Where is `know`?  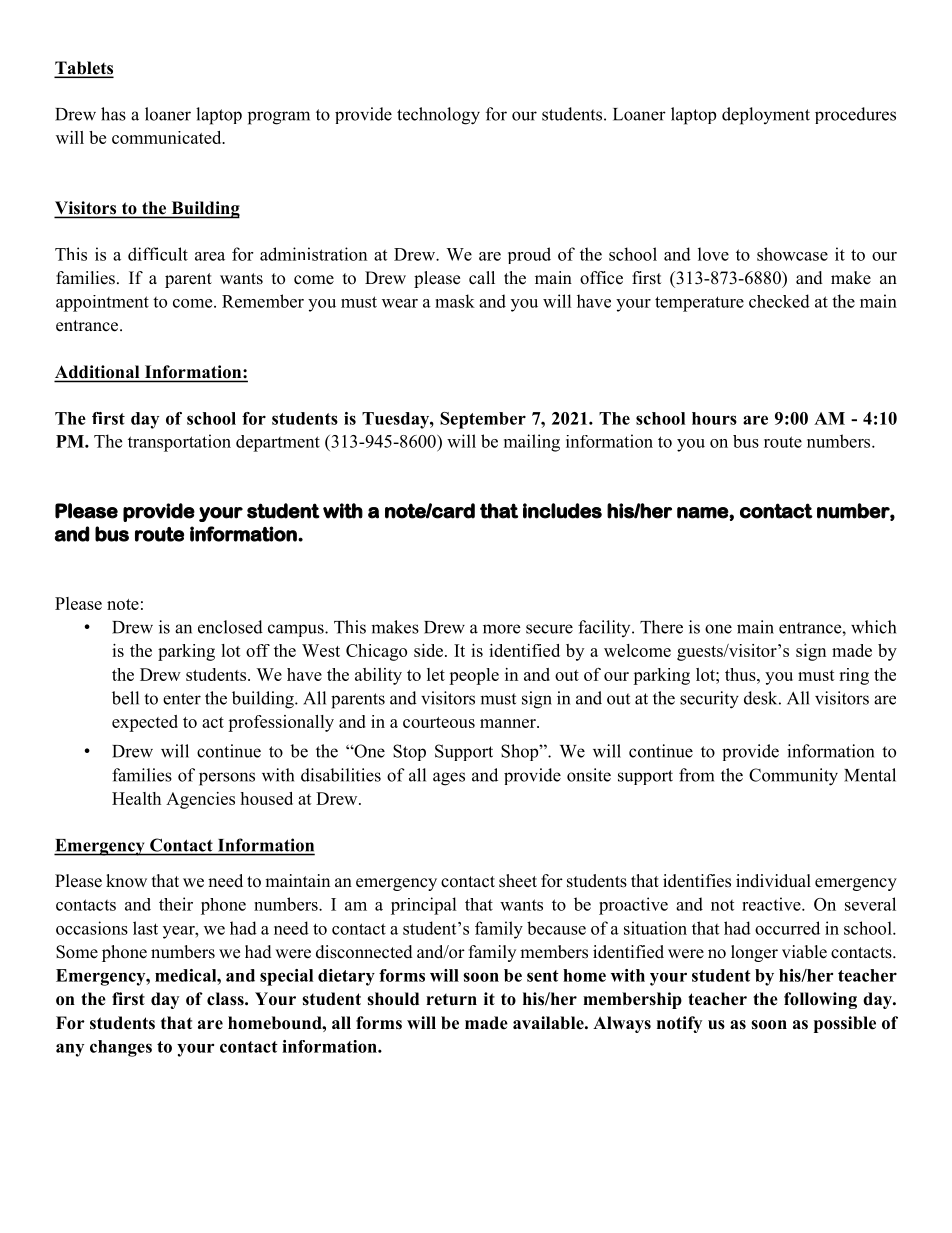 know is located at coordinates (126, 881).
